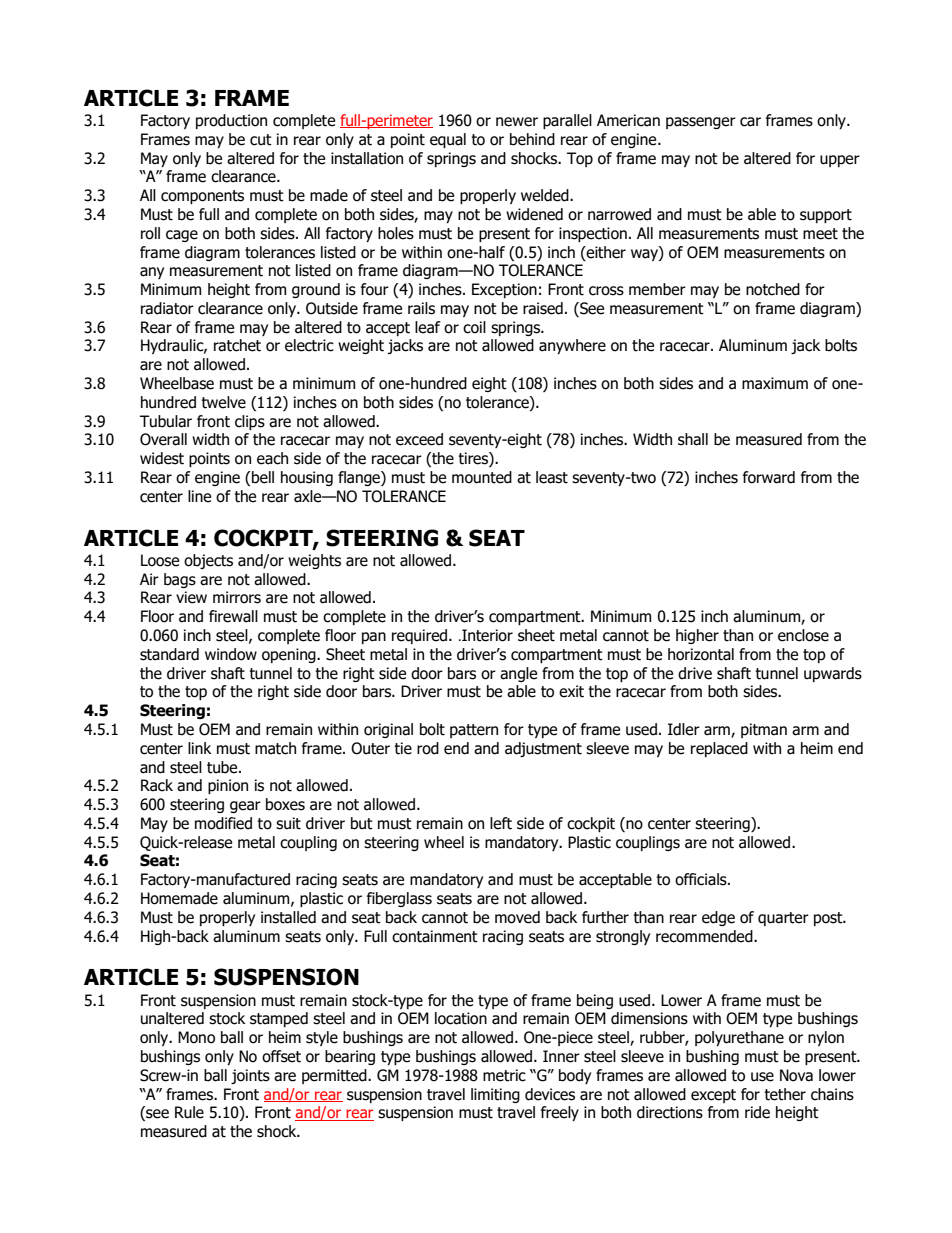  Describe the element at coordinates (783, 919) in the screenshot. I see `quarter` at that location.
